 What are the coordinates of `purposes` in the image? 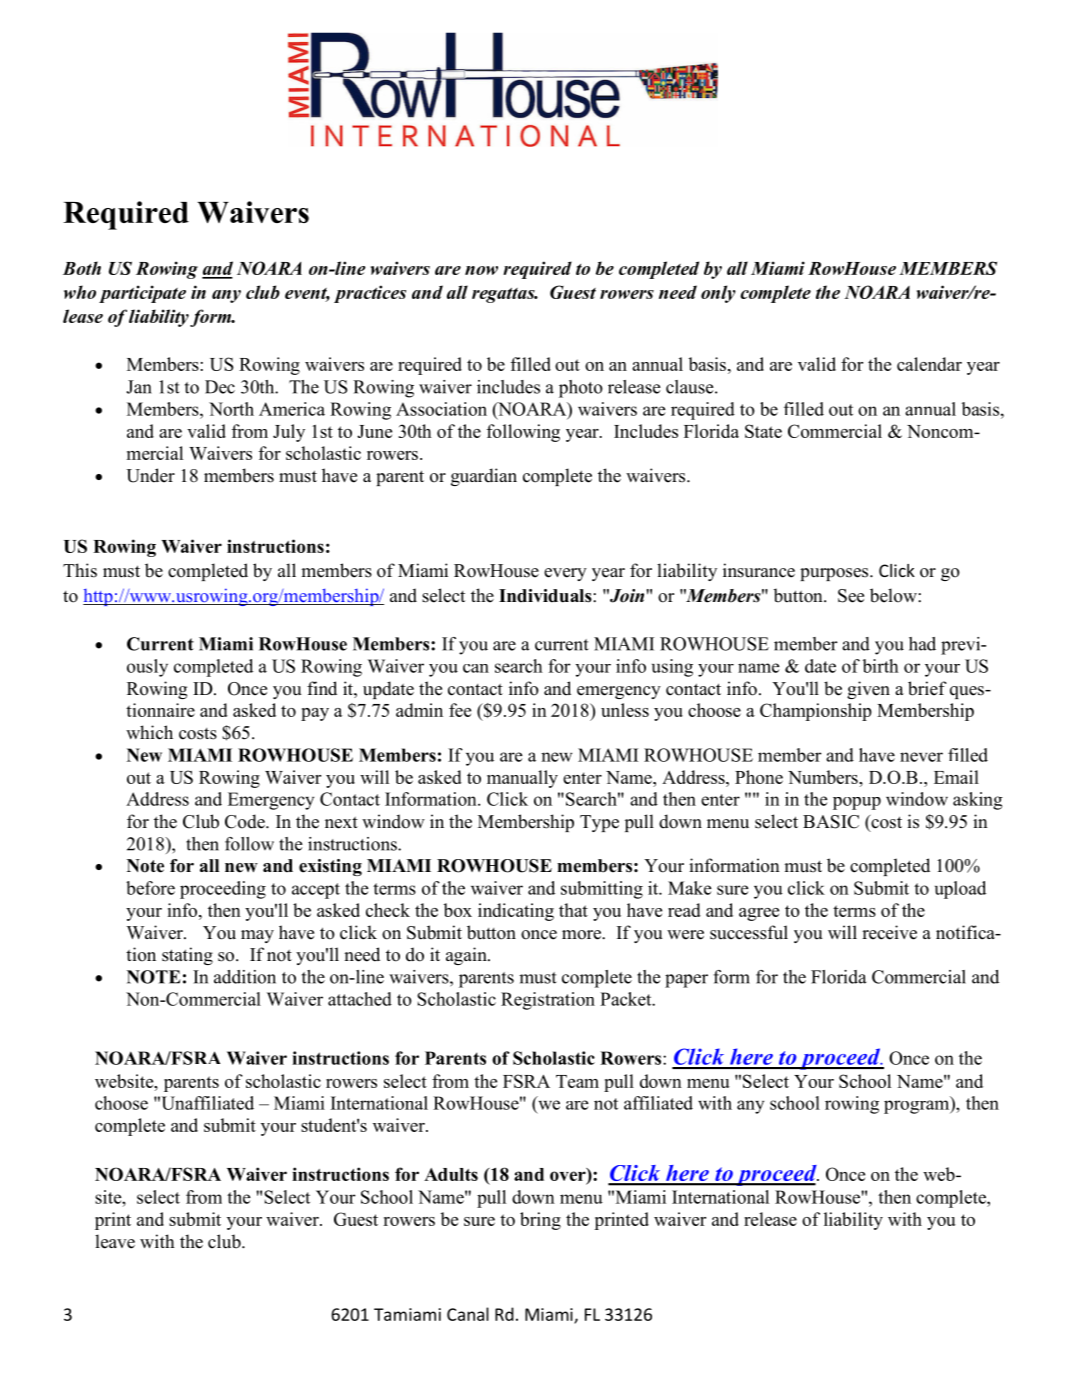 It's located at (835, 574).
